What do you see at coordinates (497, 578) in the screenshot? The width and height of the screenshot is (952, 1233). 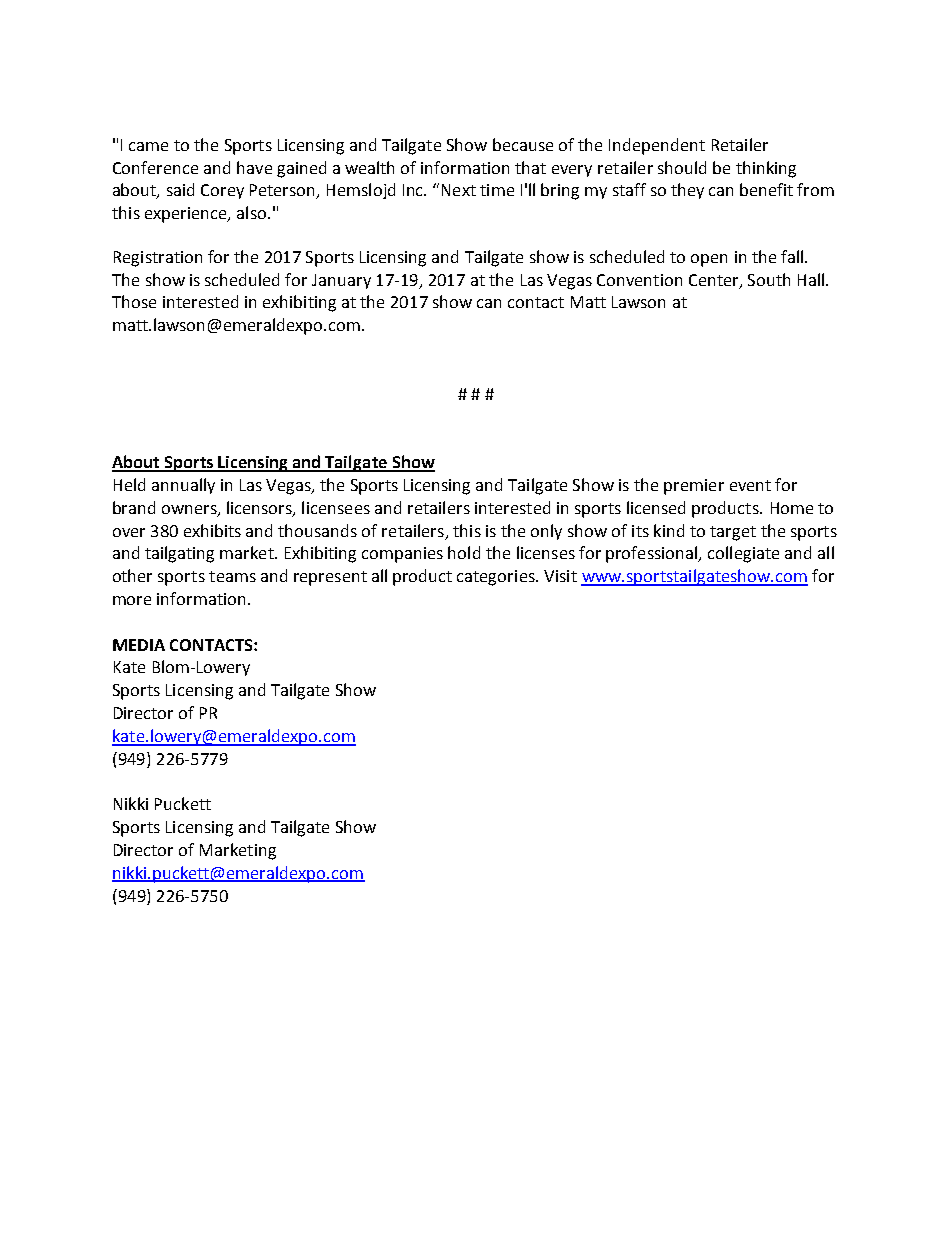 I see `categories` at bounding box center [497, 578].
